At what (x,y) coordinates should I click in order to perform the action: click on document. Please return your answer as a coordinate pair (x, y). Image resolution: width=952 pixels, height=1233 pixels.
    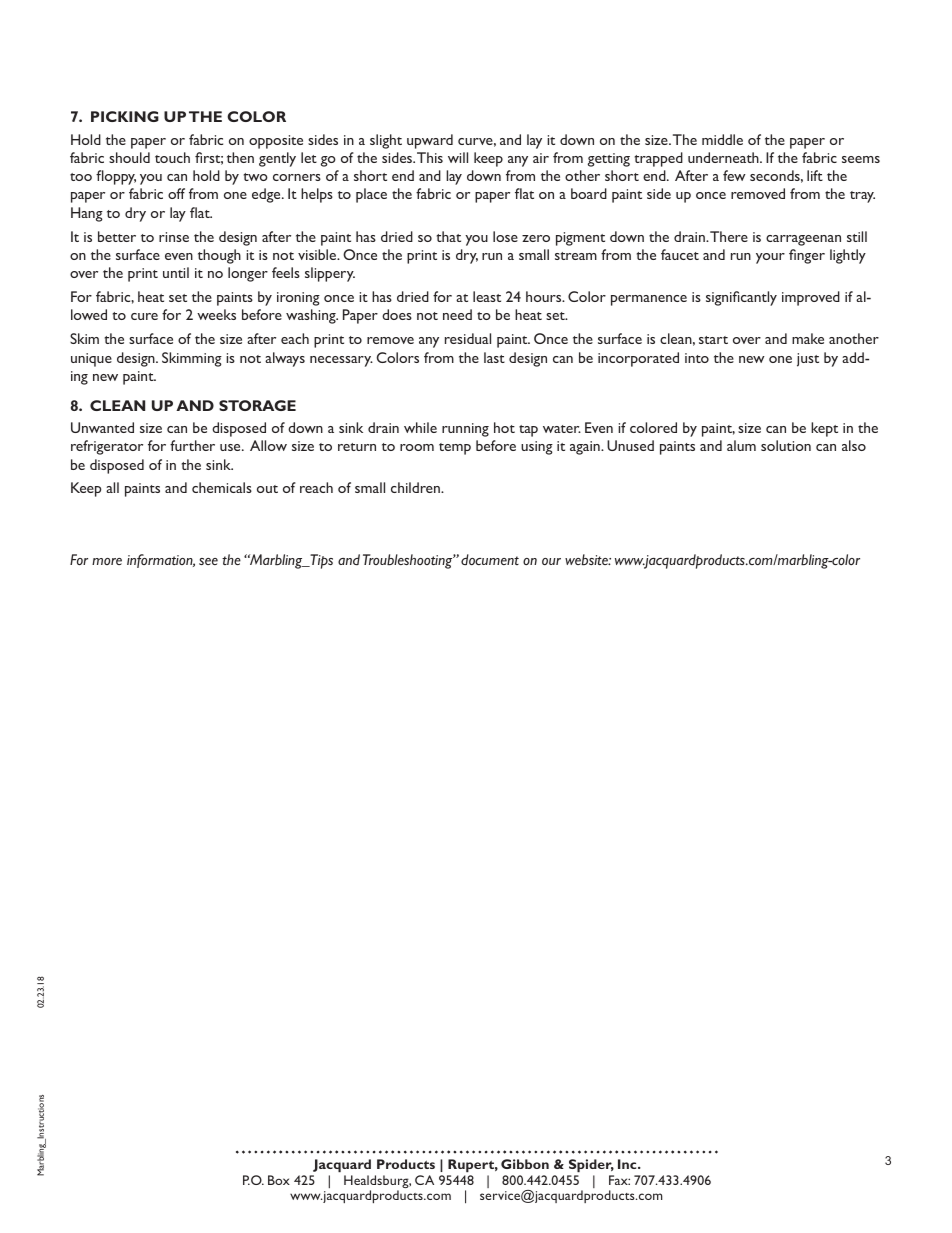
    Looking at the image, I should click on (490, 559).
